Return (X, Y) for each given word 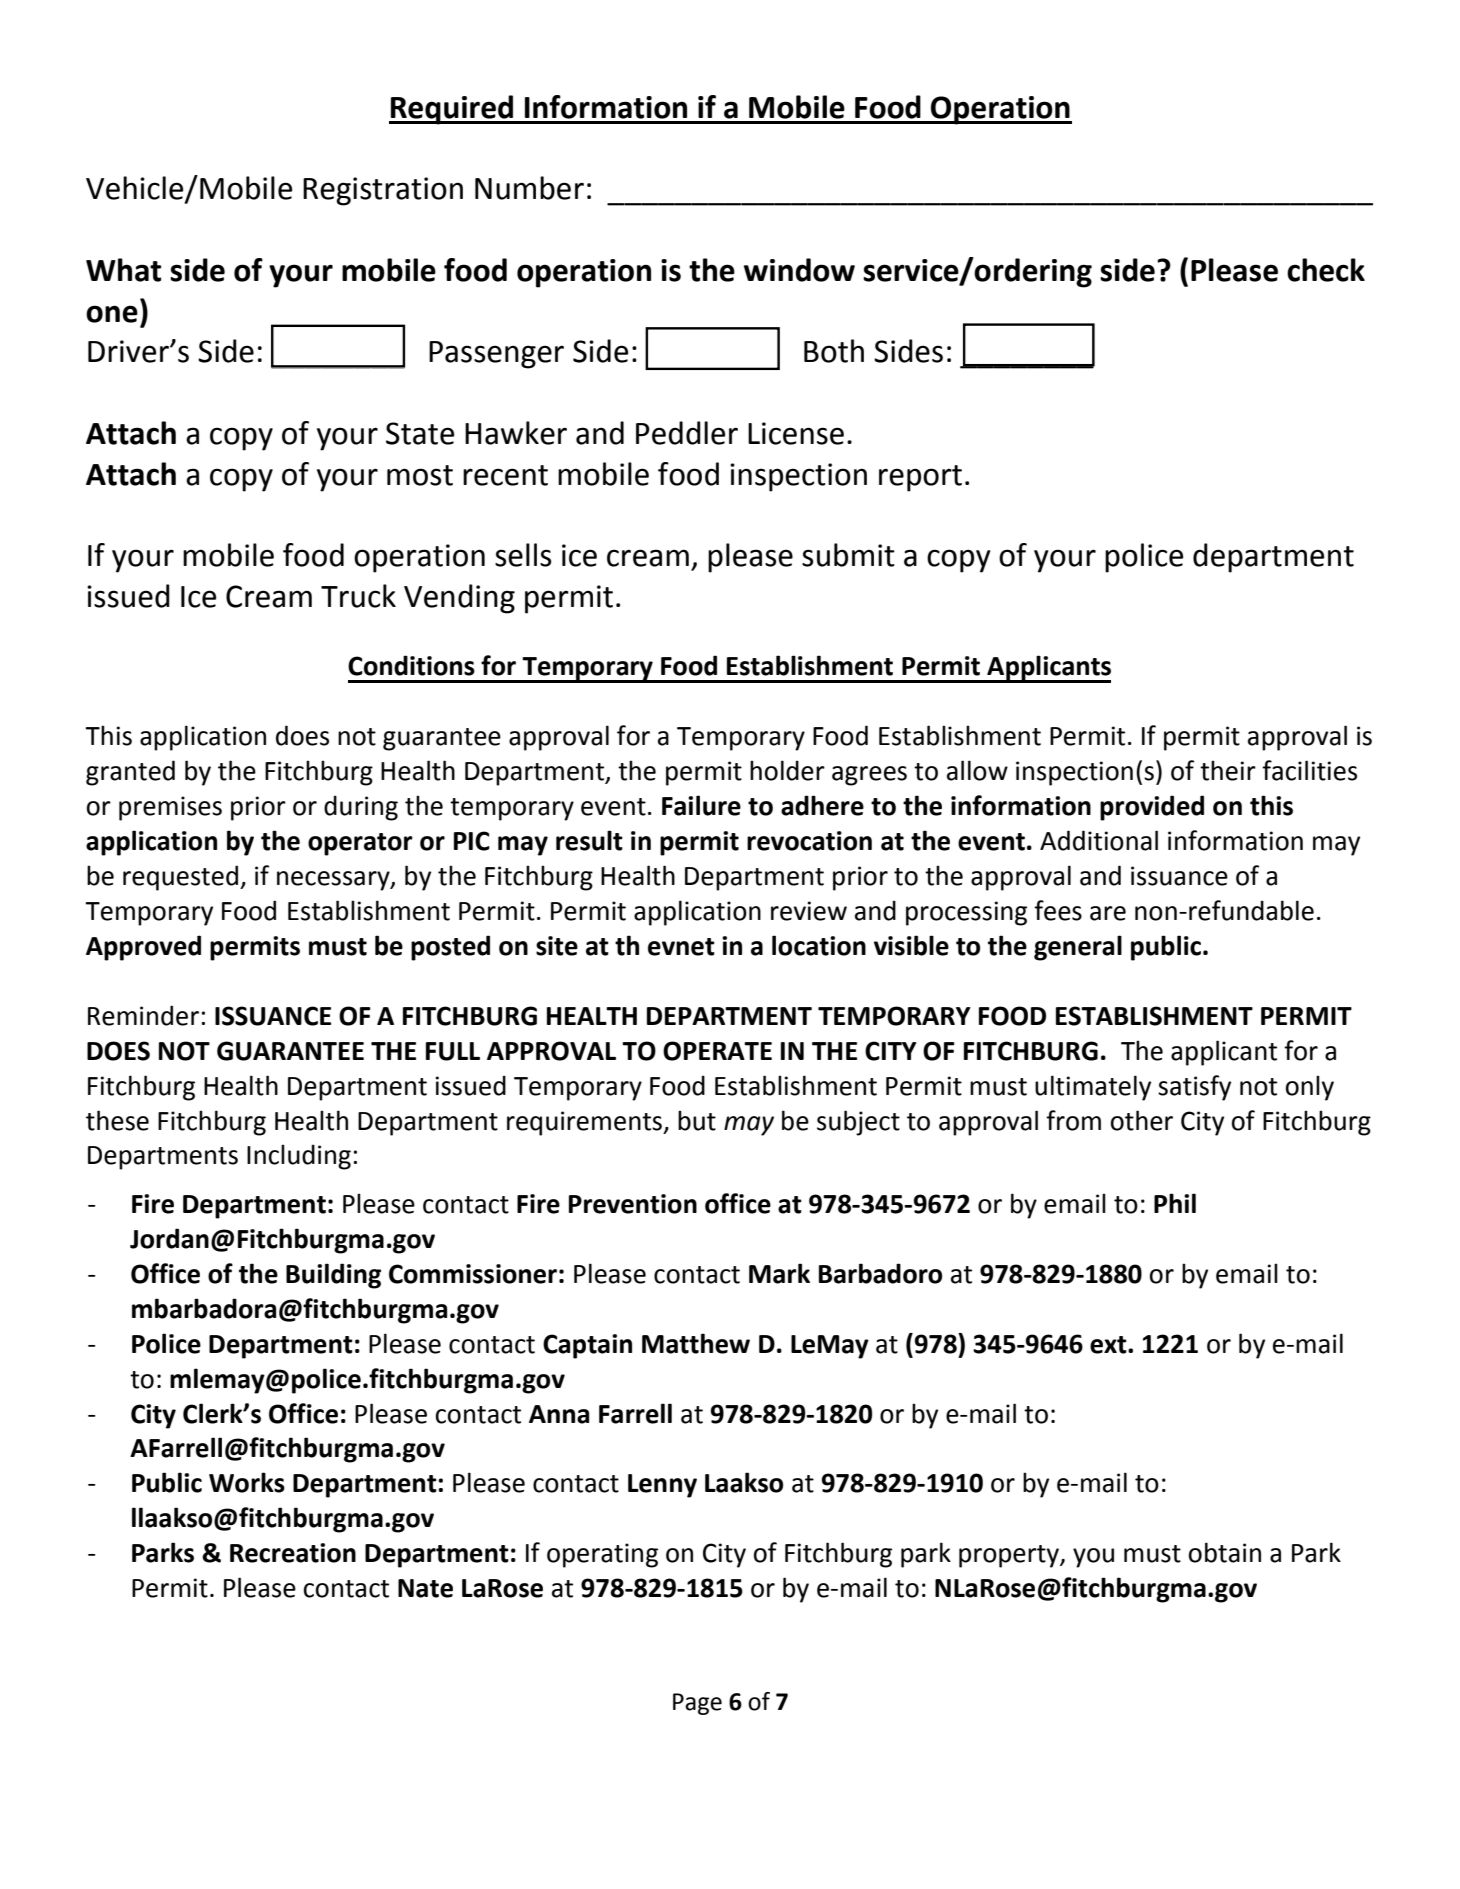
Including (299, 1157)
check (1326, 270)
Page (697, 1704)
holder (787, 770)
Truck (358, 596)
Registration (383, 191)
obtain (1225, 1552)
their (1228, 770)
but (697, 1120)
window (799, 270)
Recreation (293, 1553)
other (1142, 1120)
